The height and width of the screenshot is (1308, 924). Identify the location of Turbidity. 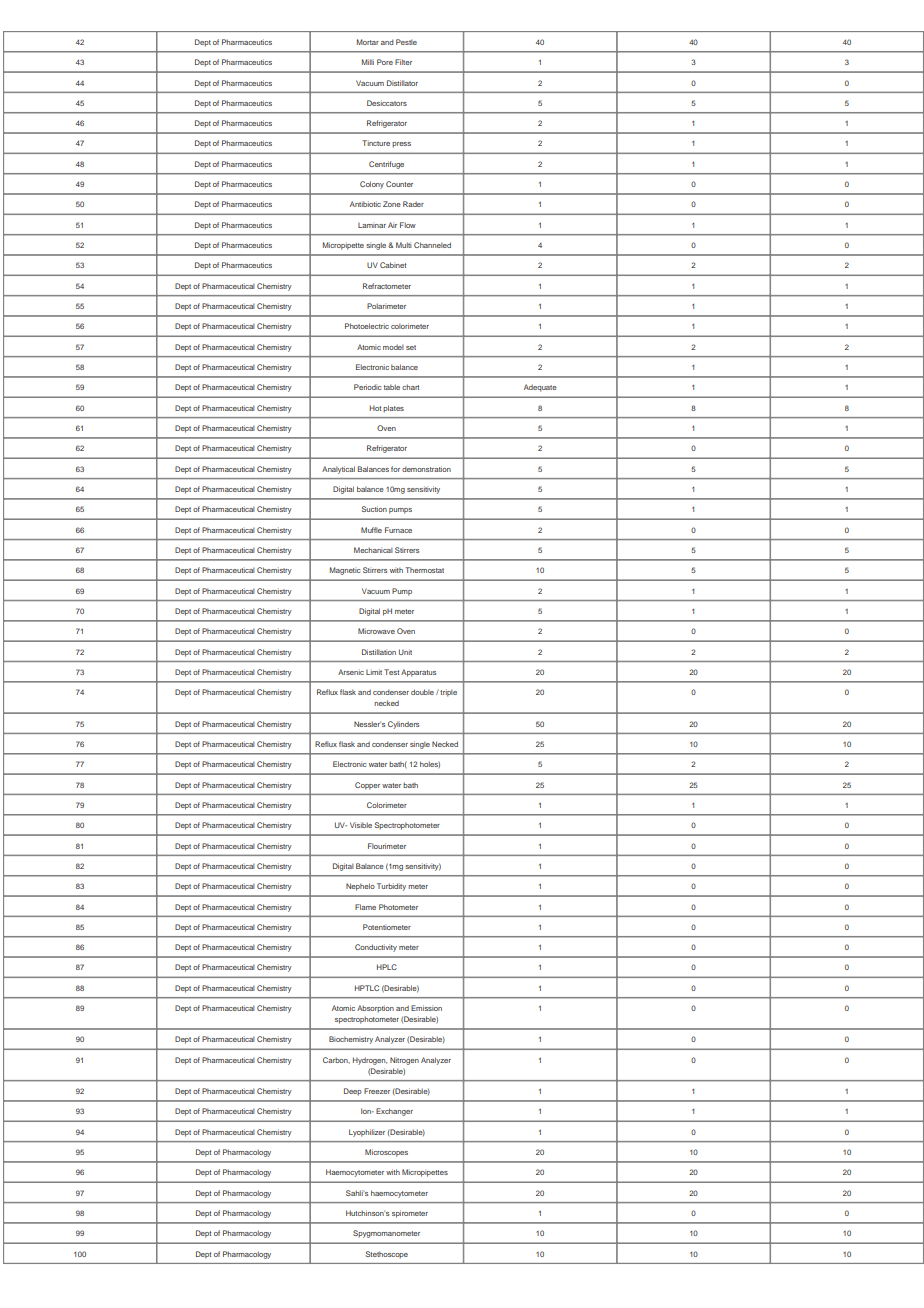
(391, 887).
